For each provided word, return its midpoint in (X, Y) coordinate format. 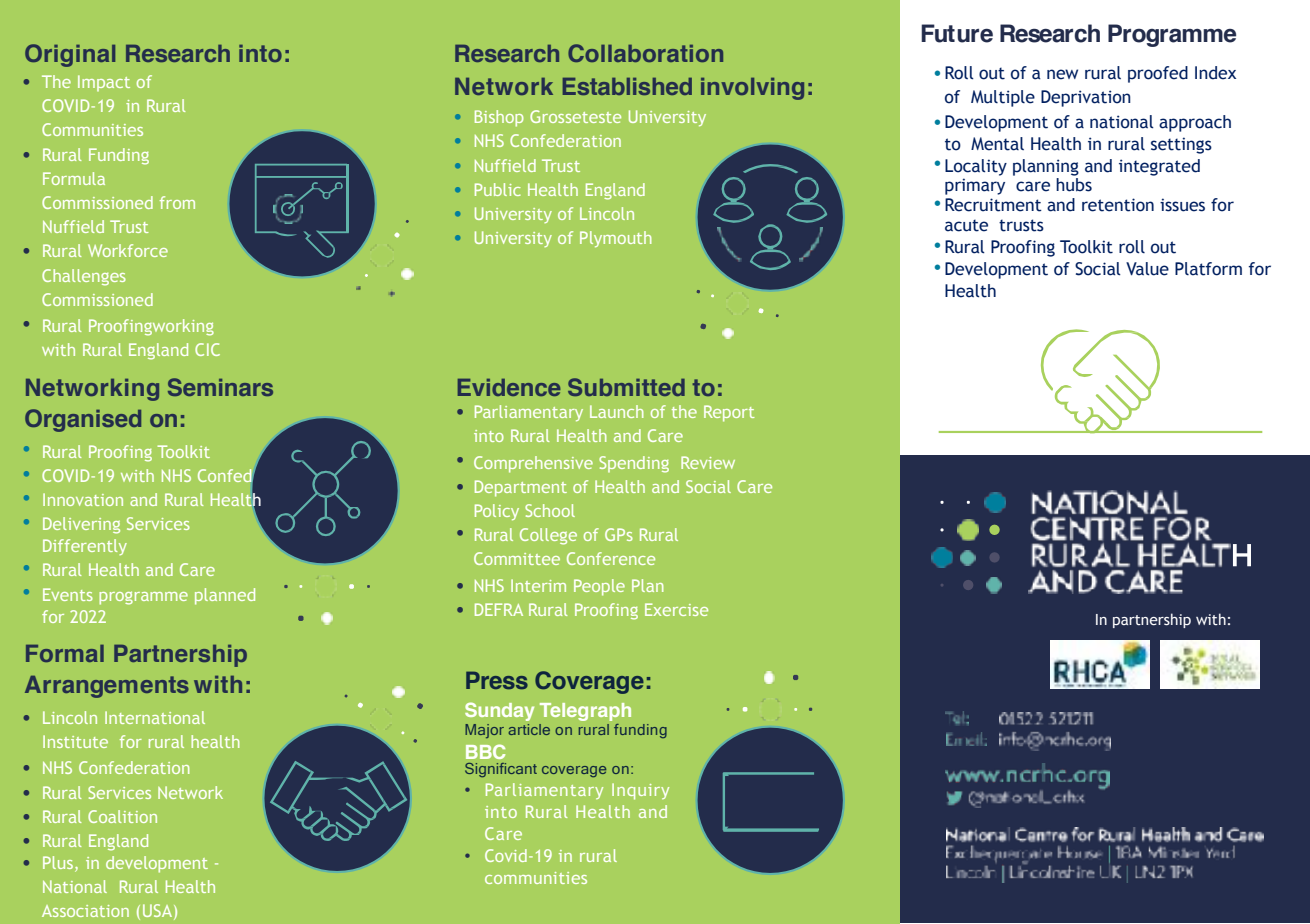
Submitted (626, 387)
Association (85, 911)
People (599, 587)
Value (1147, 269)
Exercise (676, 609)
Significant (501, 770)
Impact (104, 83)
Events (68, 594)
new (1062, 74)
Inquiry (640, 791)
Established (627, 86)
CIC (207, 349)
